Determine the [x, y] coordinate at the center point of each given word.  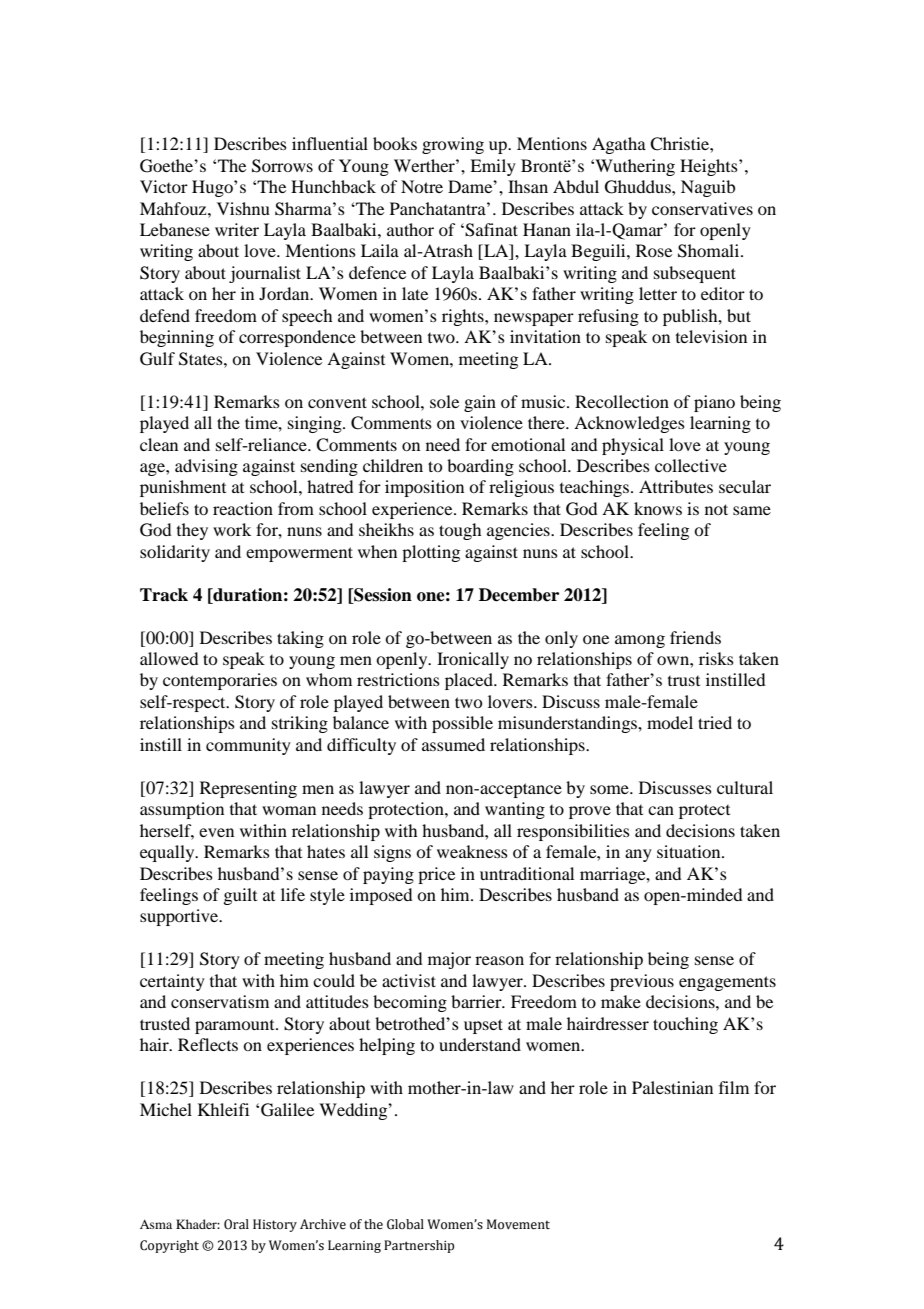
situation [690, 851]
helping [387, 1046]
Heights [710, 167]
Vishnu [243, 208]
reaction [243, 508]
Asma [156, 1224]
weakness [472, 851]
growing [453, 145]
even [216, 832]
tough [460, 531]
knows [658, 508]
